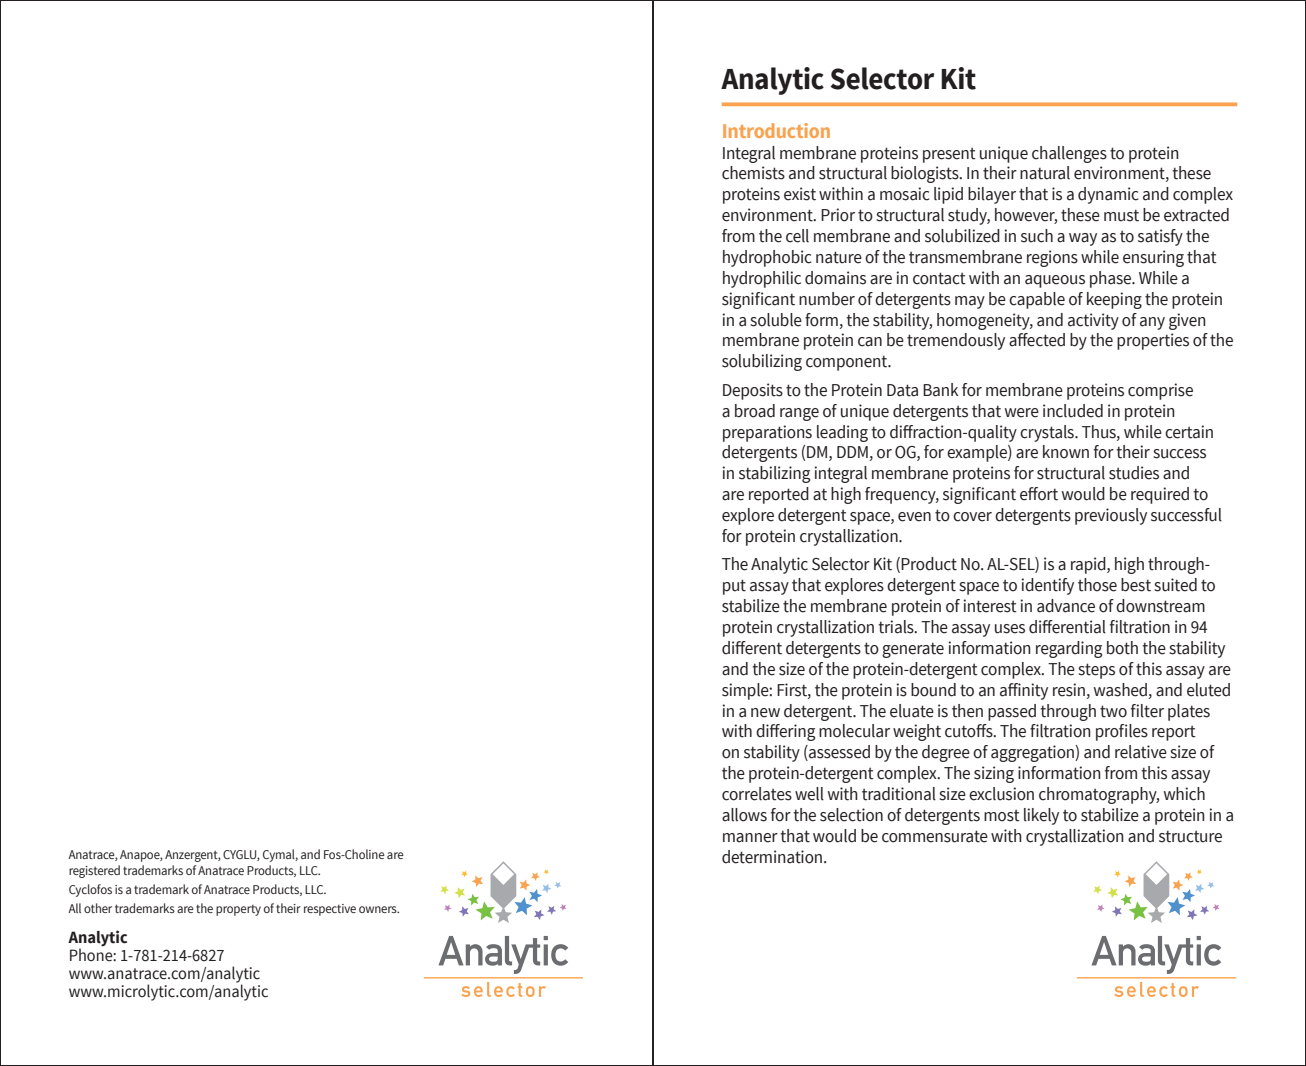 The height and width of the page is (1066, 1306). Describe the element at coordinates (734, 587) in the page. I see `put` at that location.
